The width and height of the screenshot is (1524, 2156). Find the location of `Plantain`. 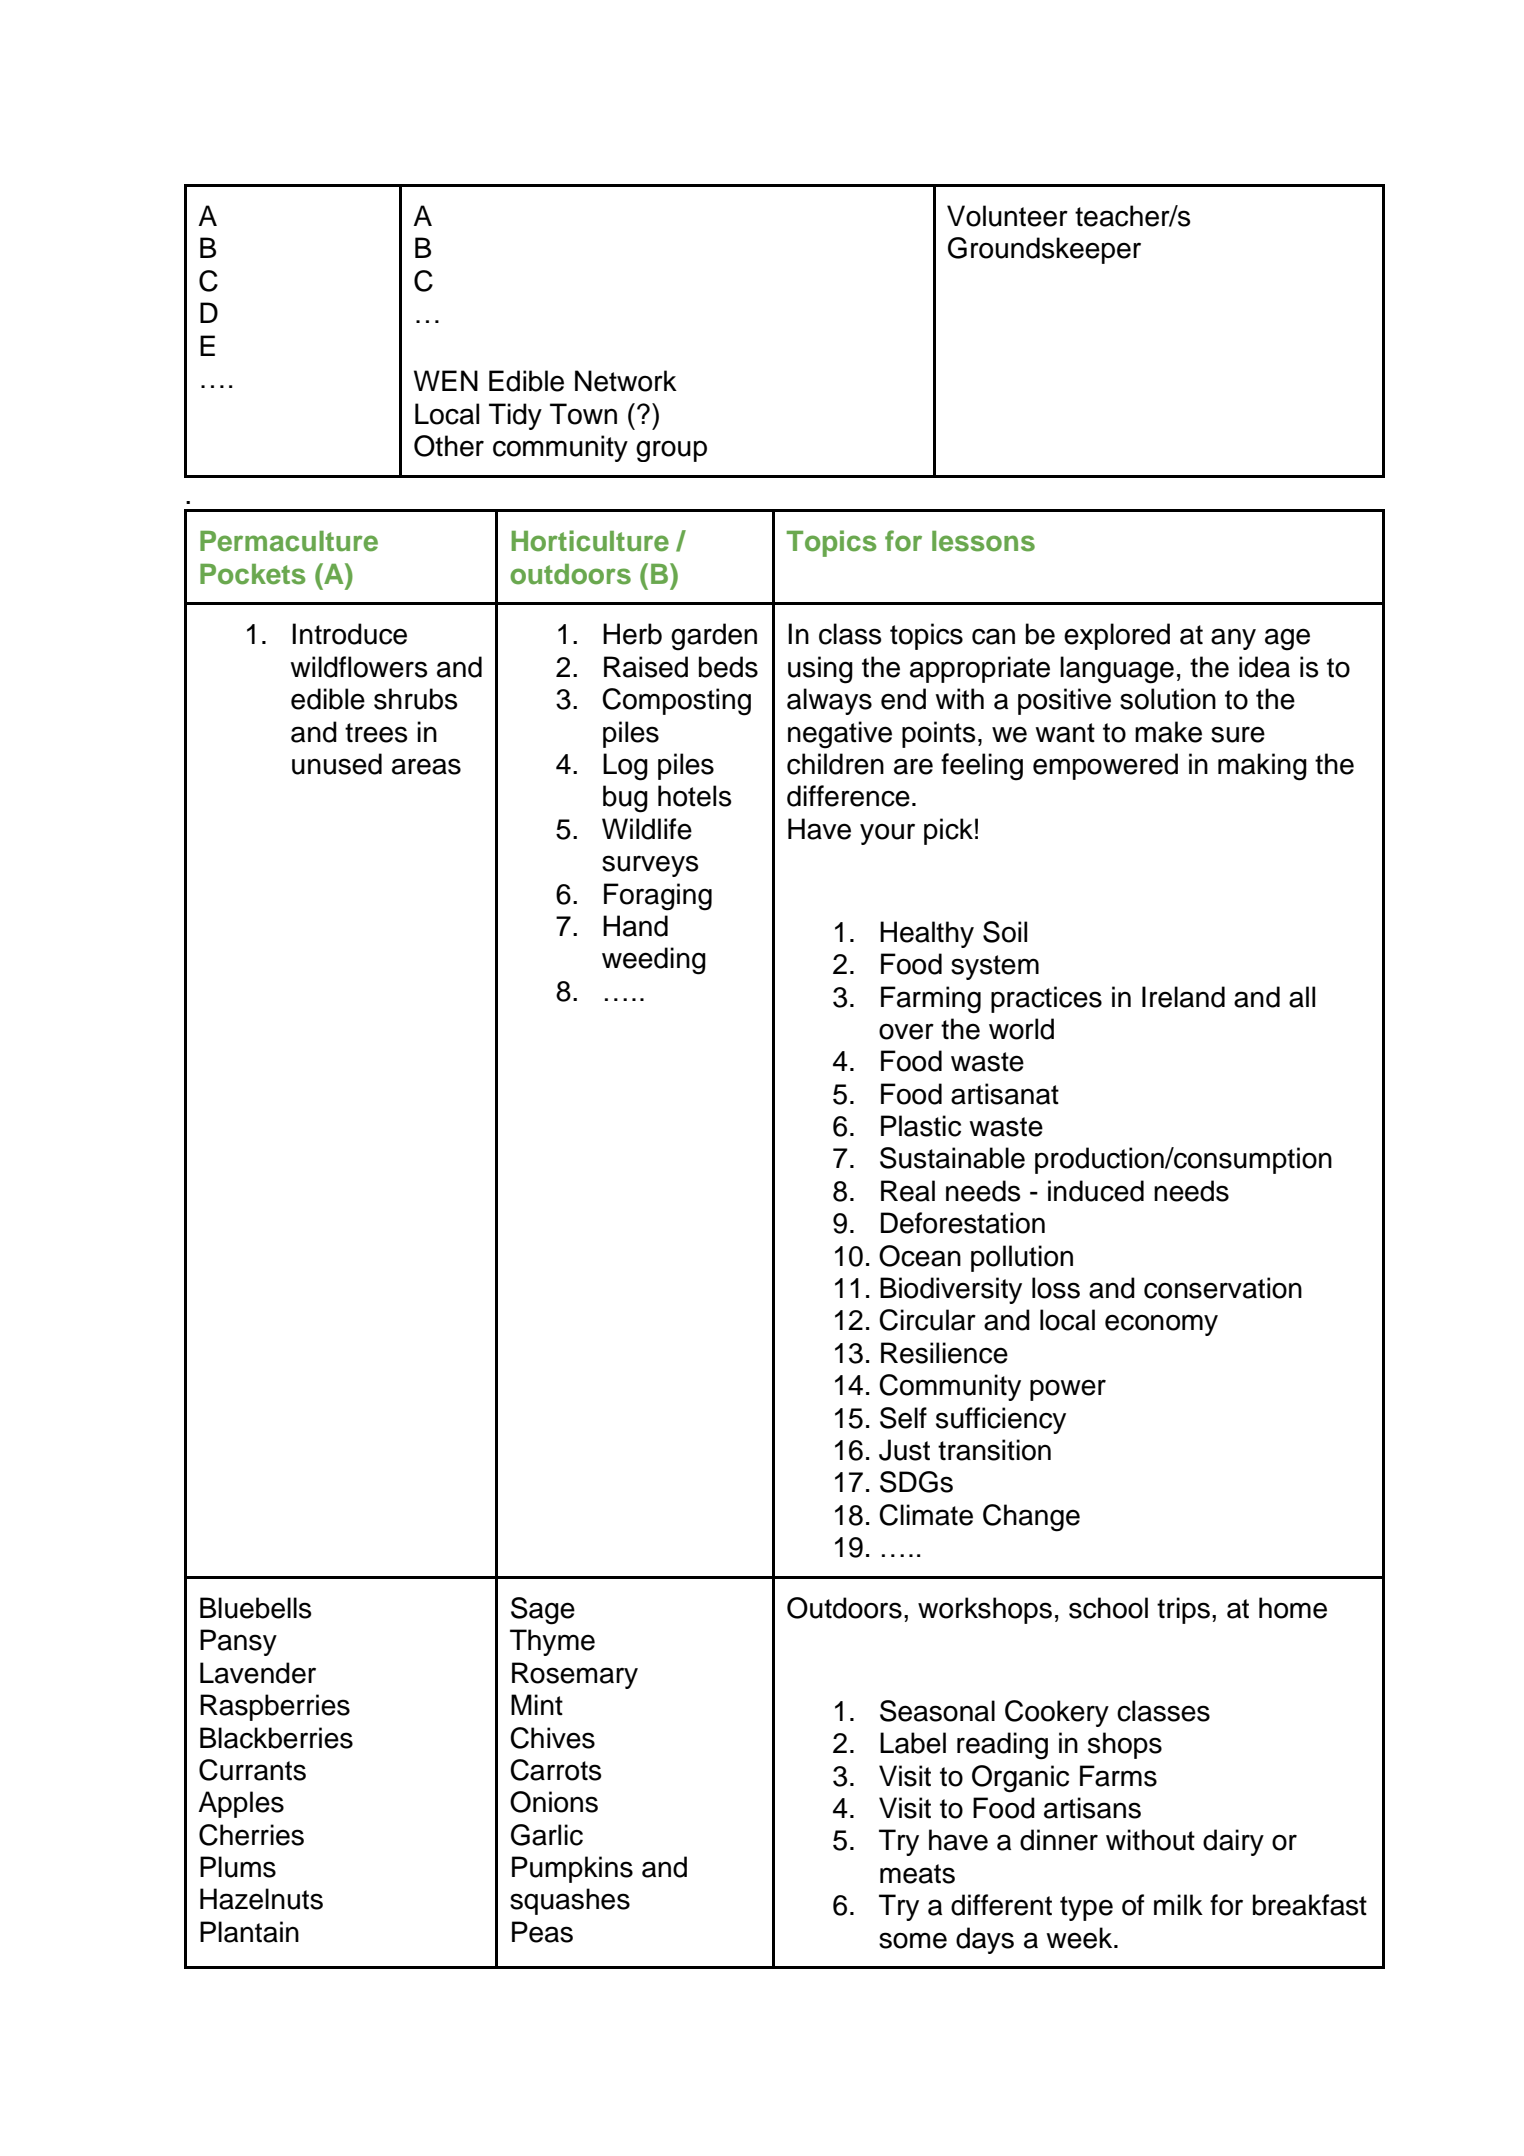

Plantain is located at coordinates (249, 1932).
